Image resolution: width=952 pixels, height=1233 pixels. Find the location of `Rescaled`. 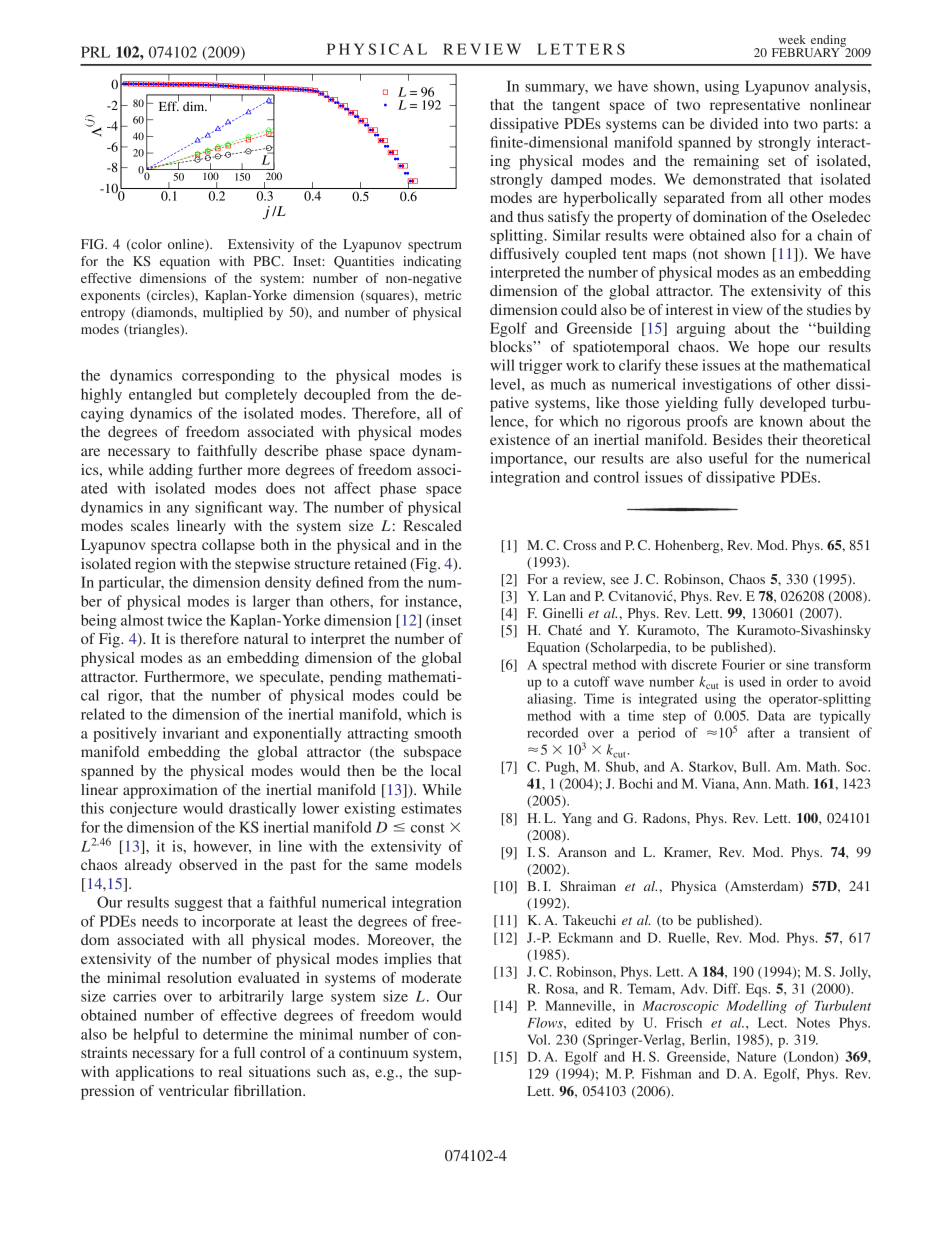

Rescaled is located at coordinates (432, 525).
